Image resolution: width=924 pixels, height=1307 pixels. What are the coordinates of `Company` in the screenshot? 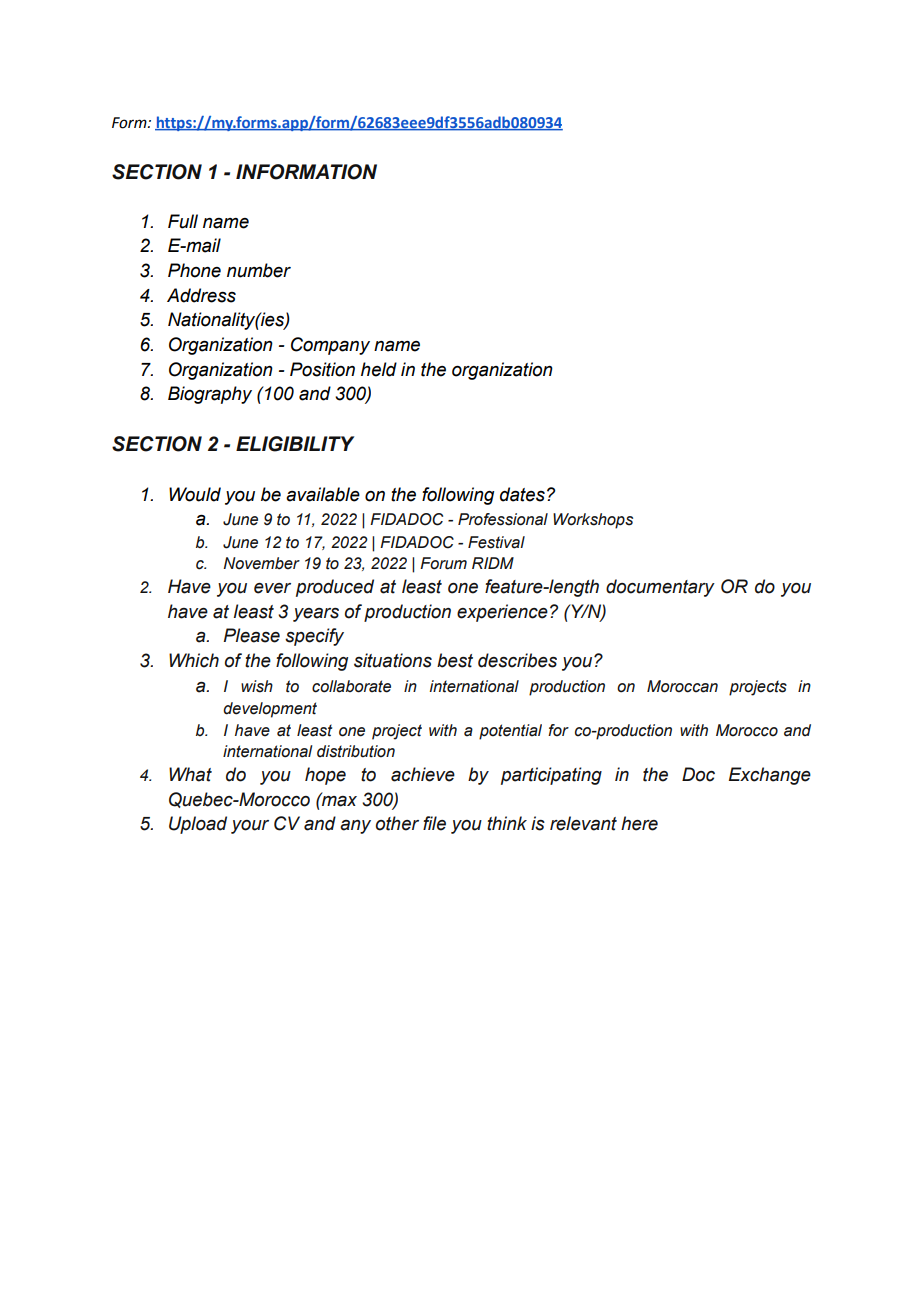 It's located at (330, 346).
